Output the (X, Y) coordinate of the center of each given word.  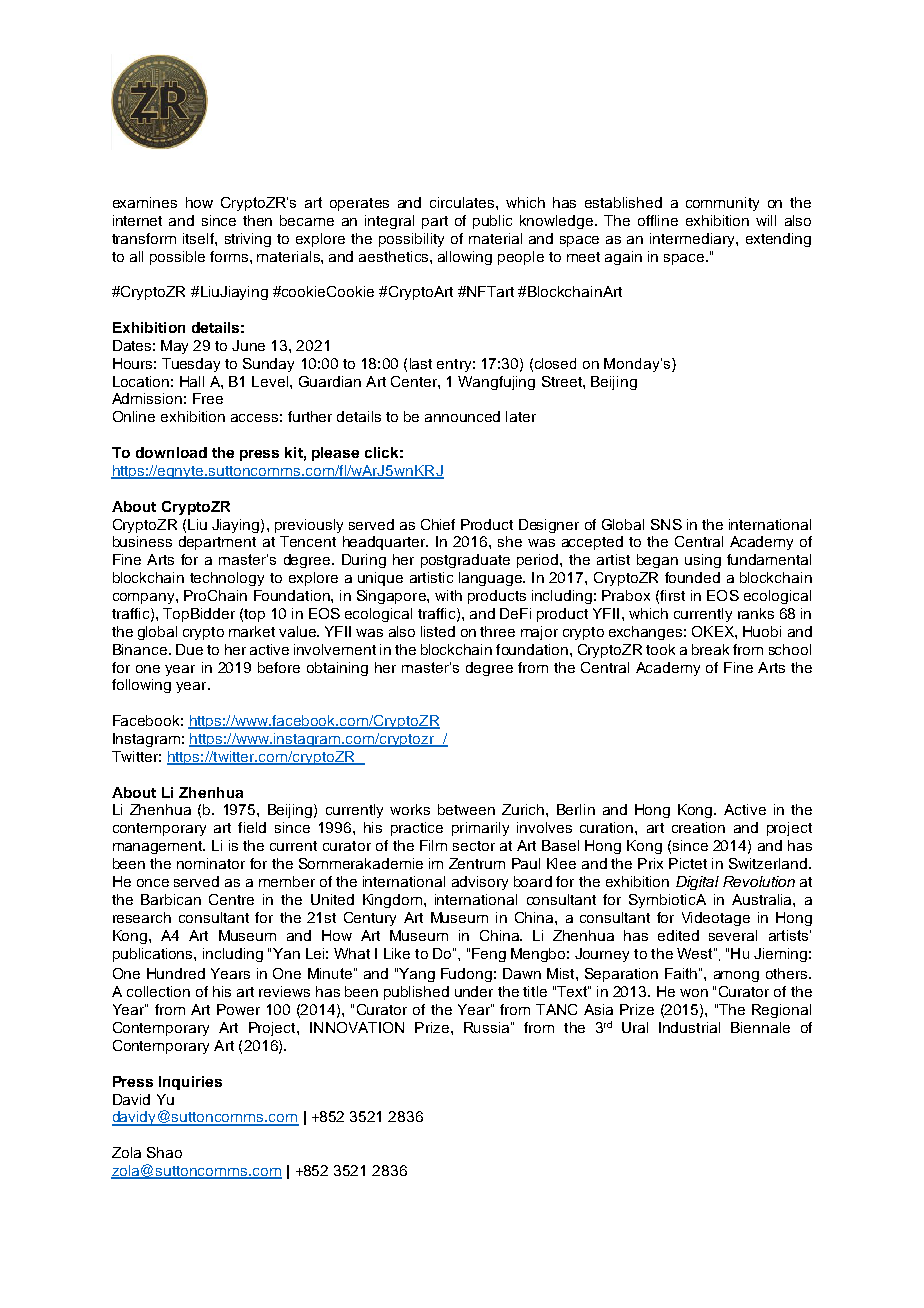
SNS (666, 524)
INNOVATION (357, 1027)
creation (698, 827)
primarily (480, 829)
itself (199, 238)
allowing (465, 258)
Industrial (689, 1027)
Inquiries (190, 1083)
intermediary (693, 240)
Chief (438, 524)
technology (227, 579)
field (252, 827)
